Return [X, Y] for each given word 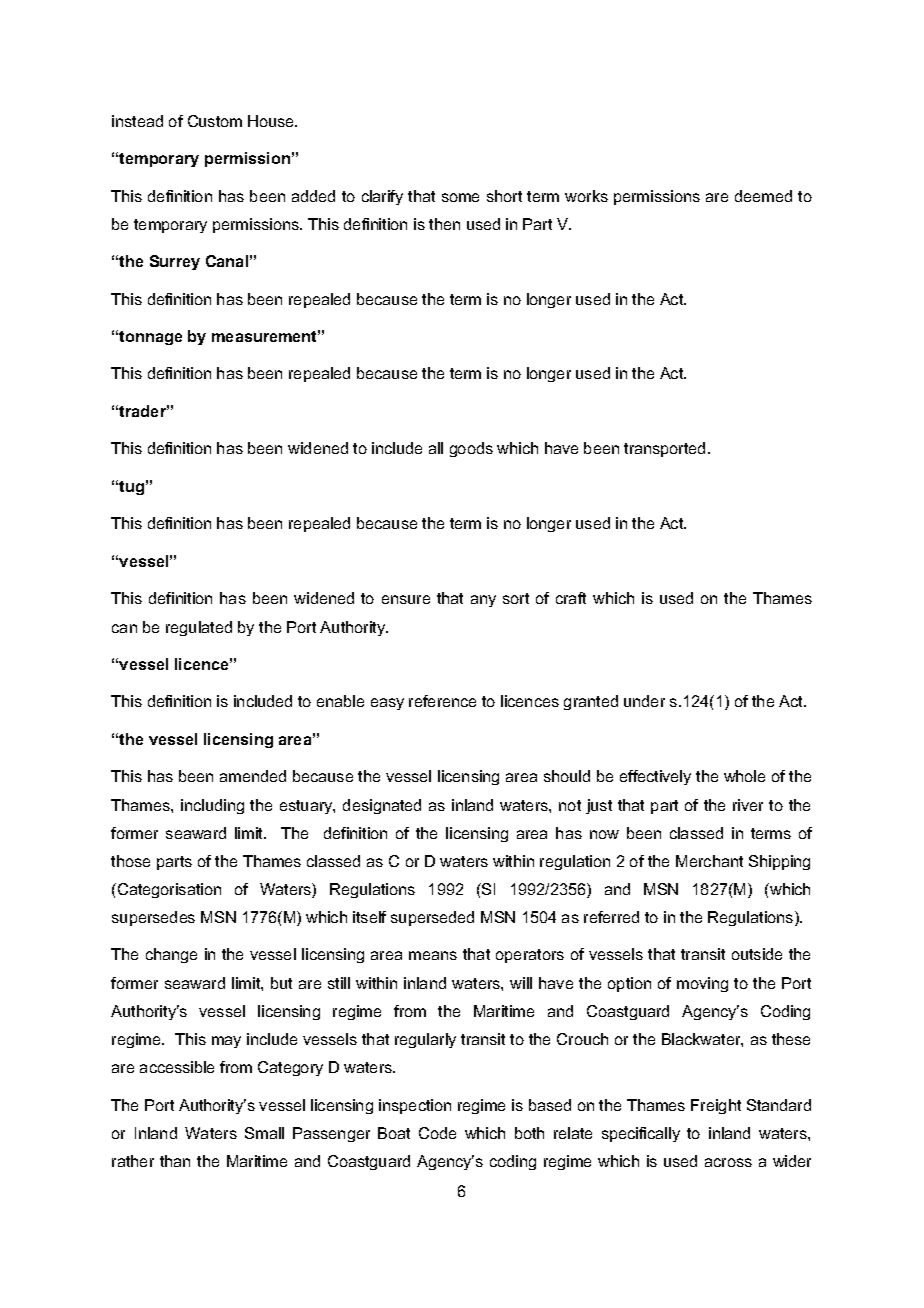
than [175, 1161]
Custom [215, 121]
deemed [763, 196]
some [460, 197]
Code [437, 1133]
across [728, 1162]
